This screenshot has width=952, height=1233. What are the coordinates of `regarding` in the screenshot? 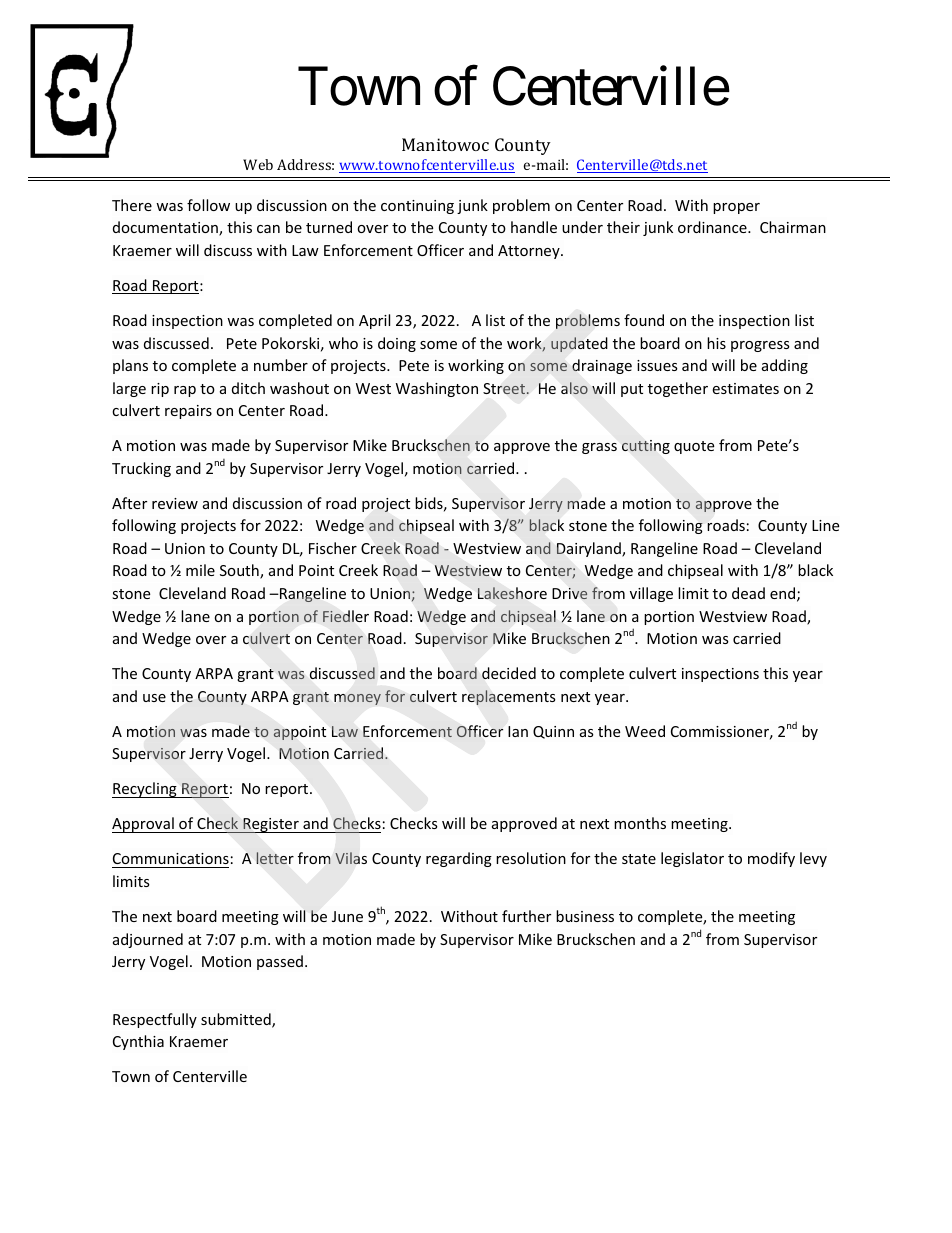 It's located at (459, 859).
